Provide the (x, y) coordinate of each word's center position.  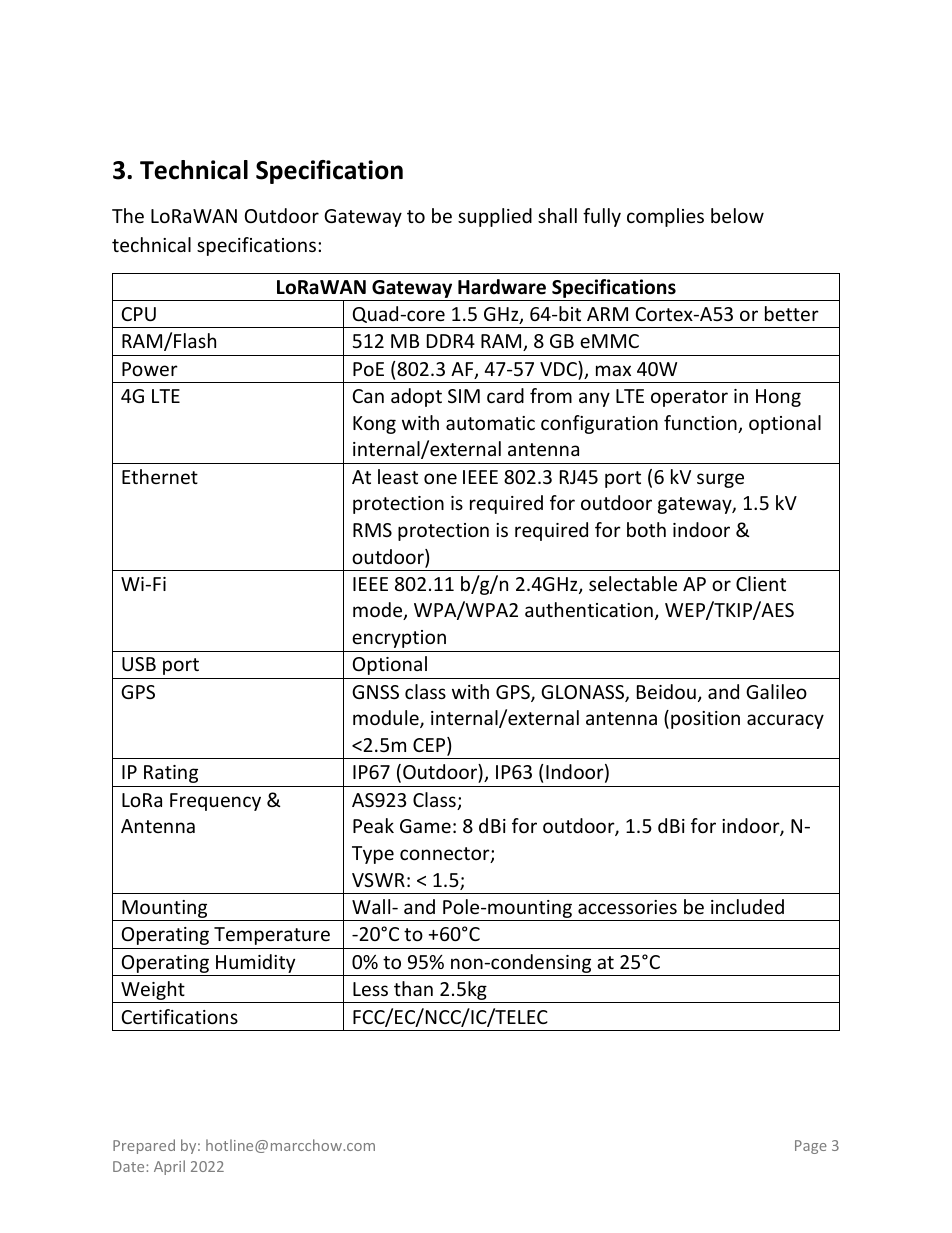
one (440, 478)
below (737, 215)
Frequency (215, 802)
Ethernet (160, 476)
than (413, 988)
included (747, 906)
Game (425, 826)
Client (761, 583)
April (169, 1167)
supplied (495, 217)
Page (811, 1147)
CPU (139, 314)
